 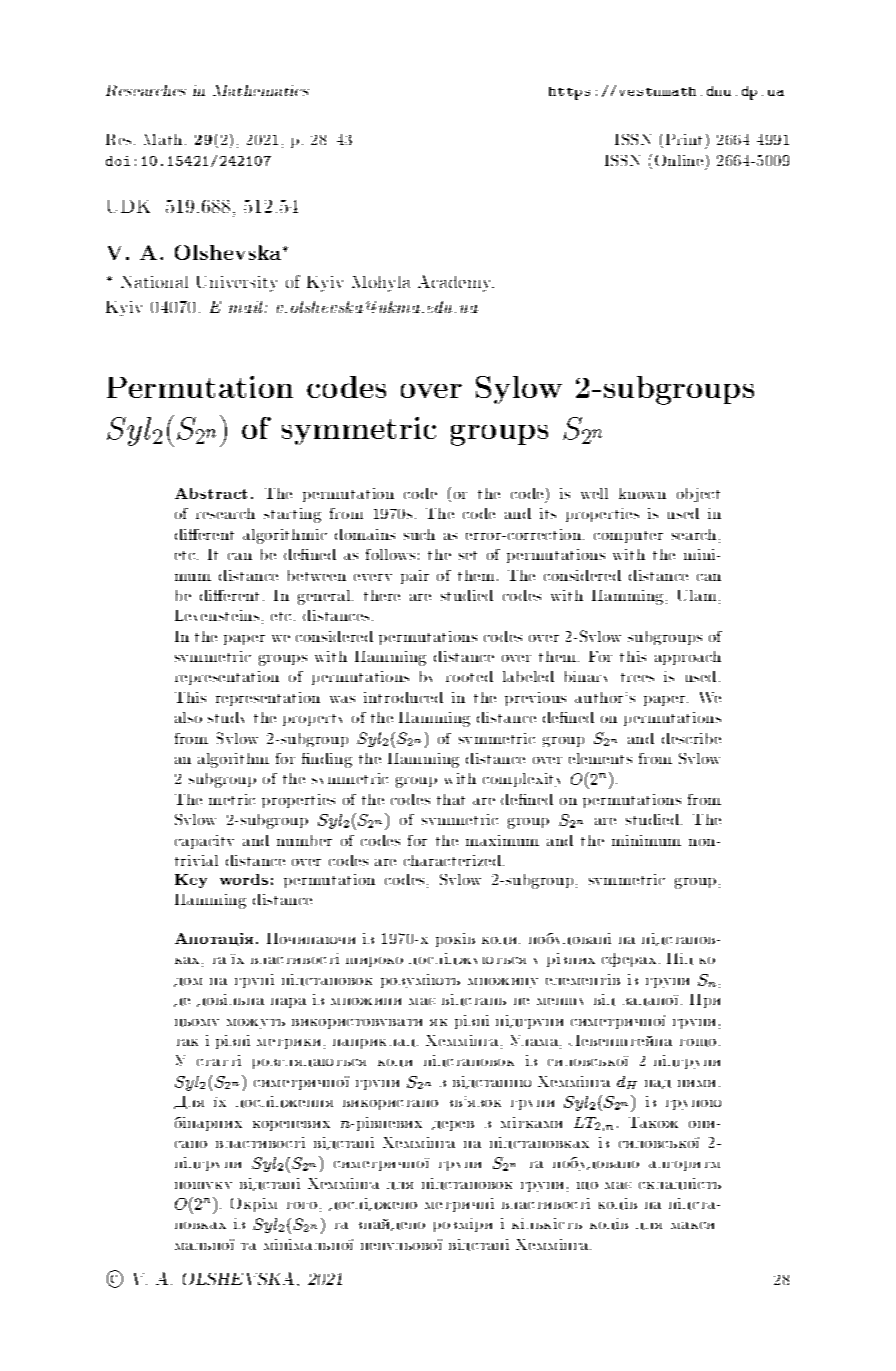 What do you see at coordinates (688, 658) in the screenshot?
I see `approach` at bounding box center [688, 658].
